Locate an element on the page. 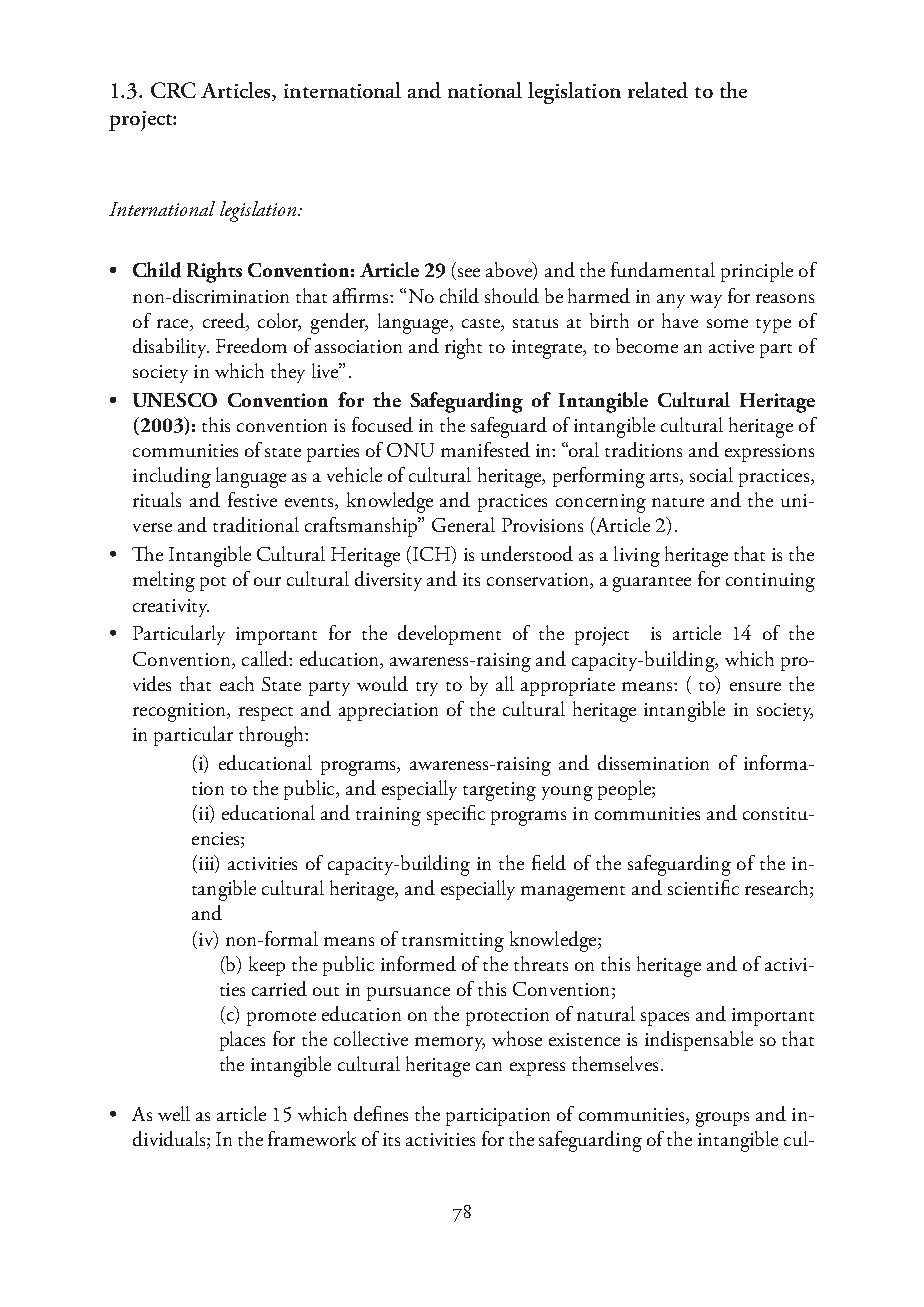  related is located at coordinates (658, 90).
